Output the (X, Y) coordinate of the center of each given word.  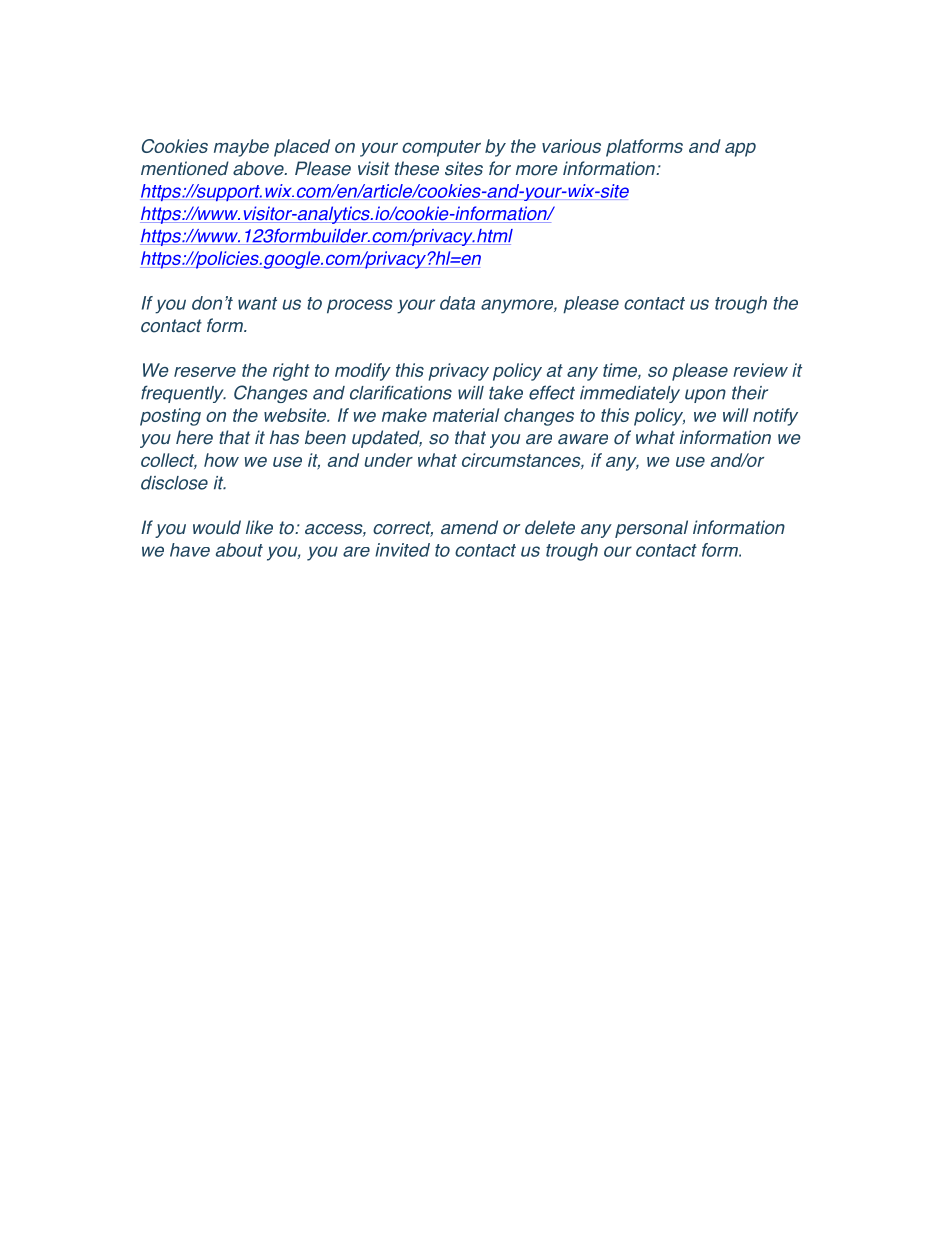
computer (441, 148)
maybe (241, 148)
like (259, 527)
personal (651, 529)
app (740, 150)
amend (469, 527)
